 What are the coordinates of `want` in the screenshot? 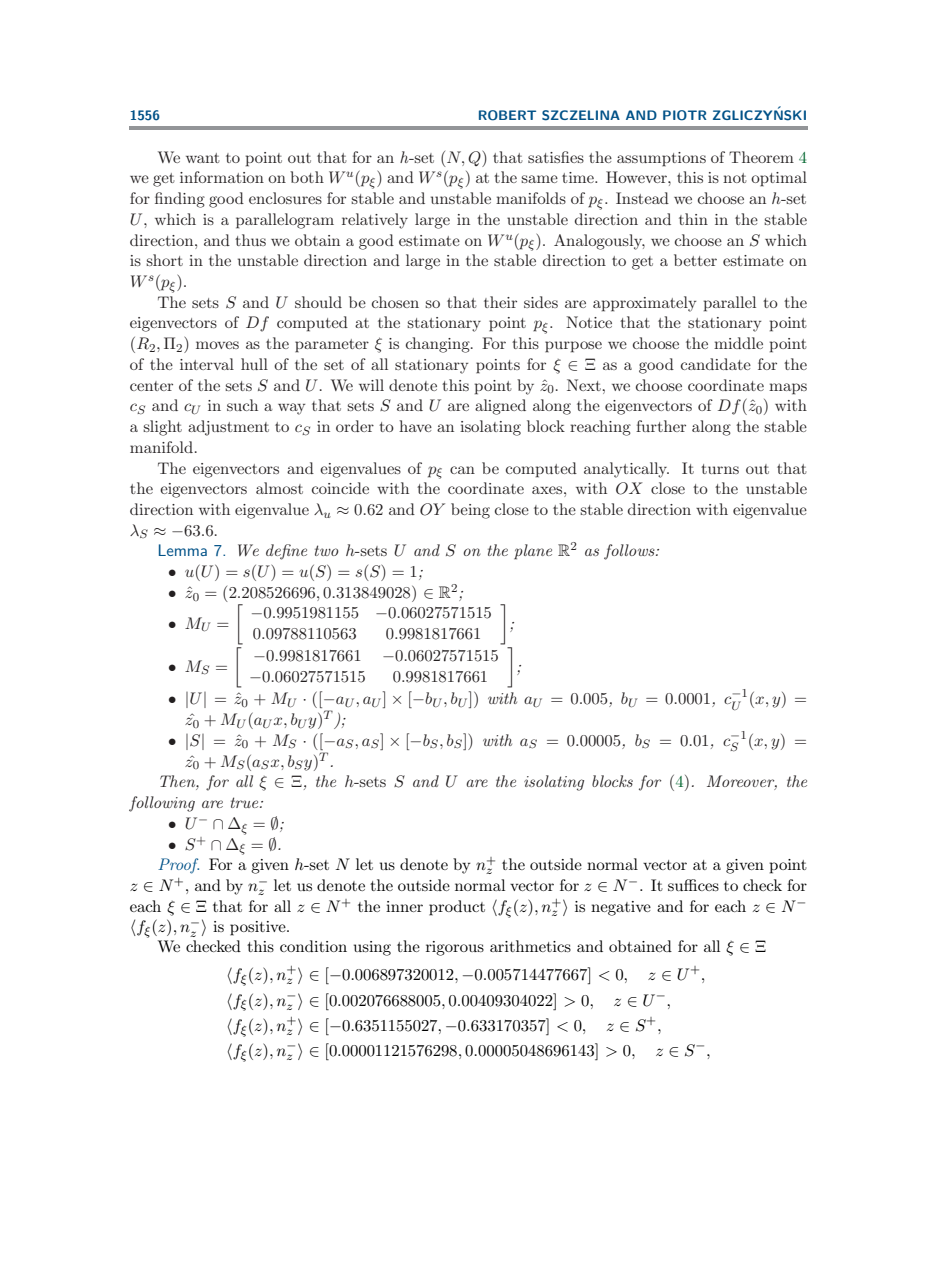 It's located at (203, 158).
